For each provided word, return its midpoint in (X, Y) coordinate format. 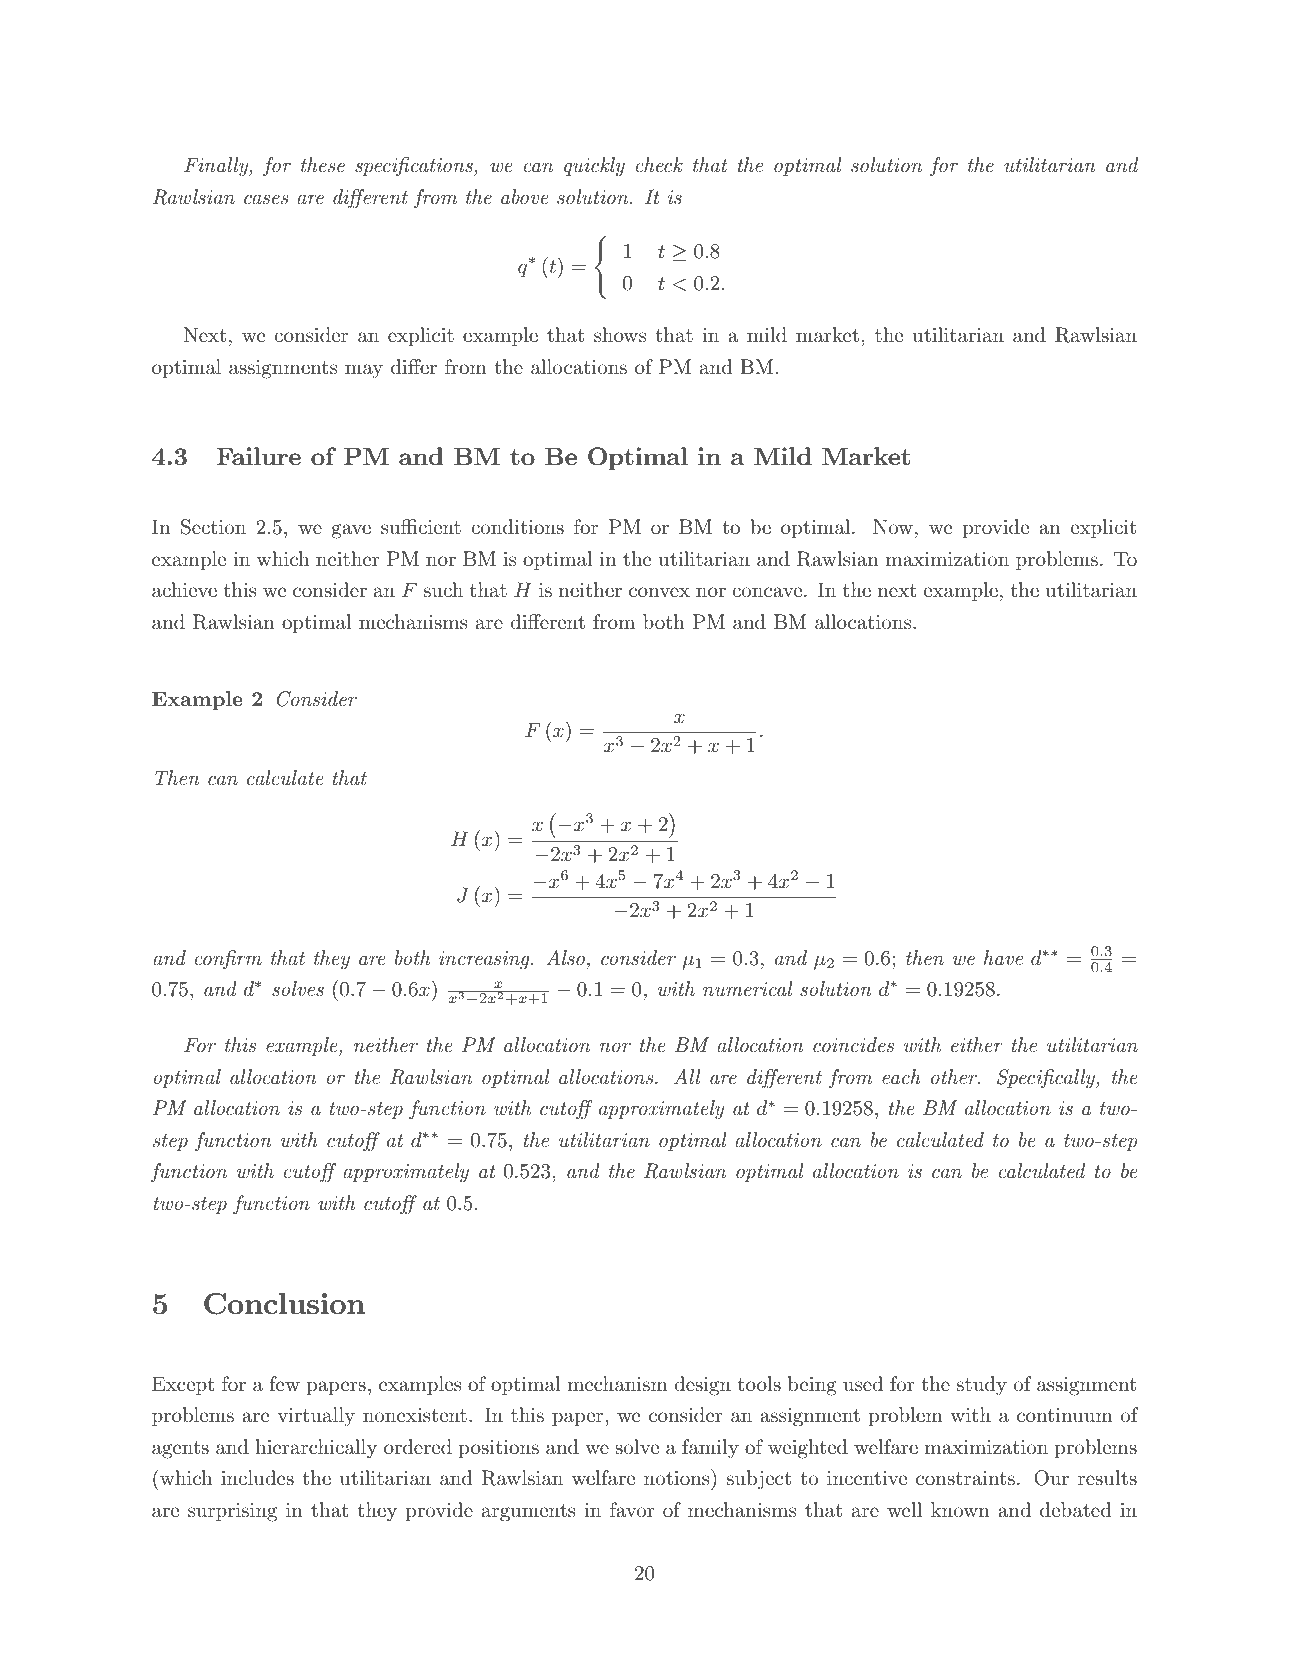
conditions (517, 527)
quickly (594, 167)
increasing (485, 960)
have (1003, 958)
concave (767, 592)
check (659, 165)
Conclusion (284, 1304)
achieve (184, 590)
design (702, 1386)
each (901, 1077)
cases (266, 199)
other (955, 1077)
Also (565, 958)
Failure (259, 456)
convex (659, 592)
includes (257, 1478)
